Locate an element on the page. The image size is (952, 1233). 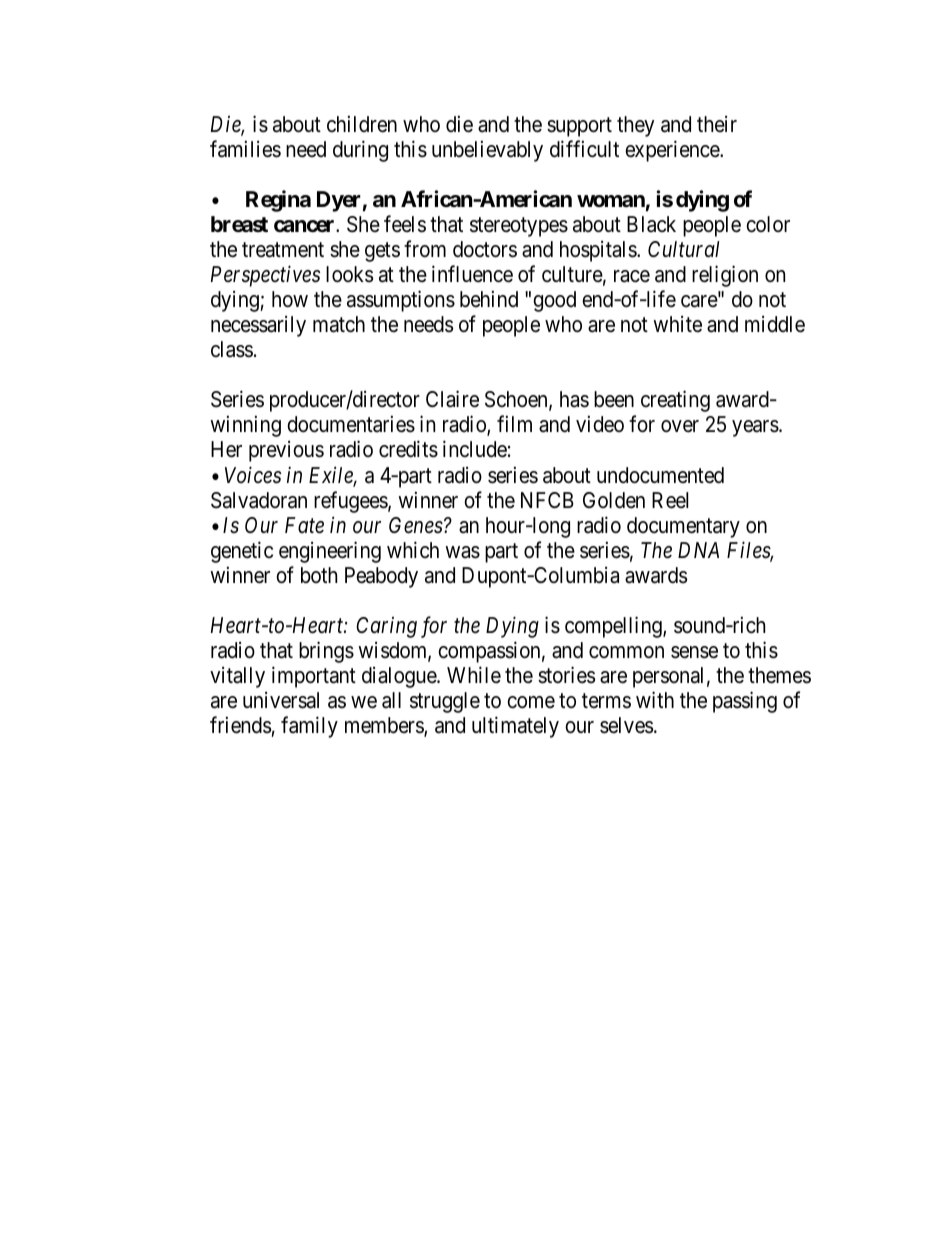
film is located at coordinates (514, 424).
